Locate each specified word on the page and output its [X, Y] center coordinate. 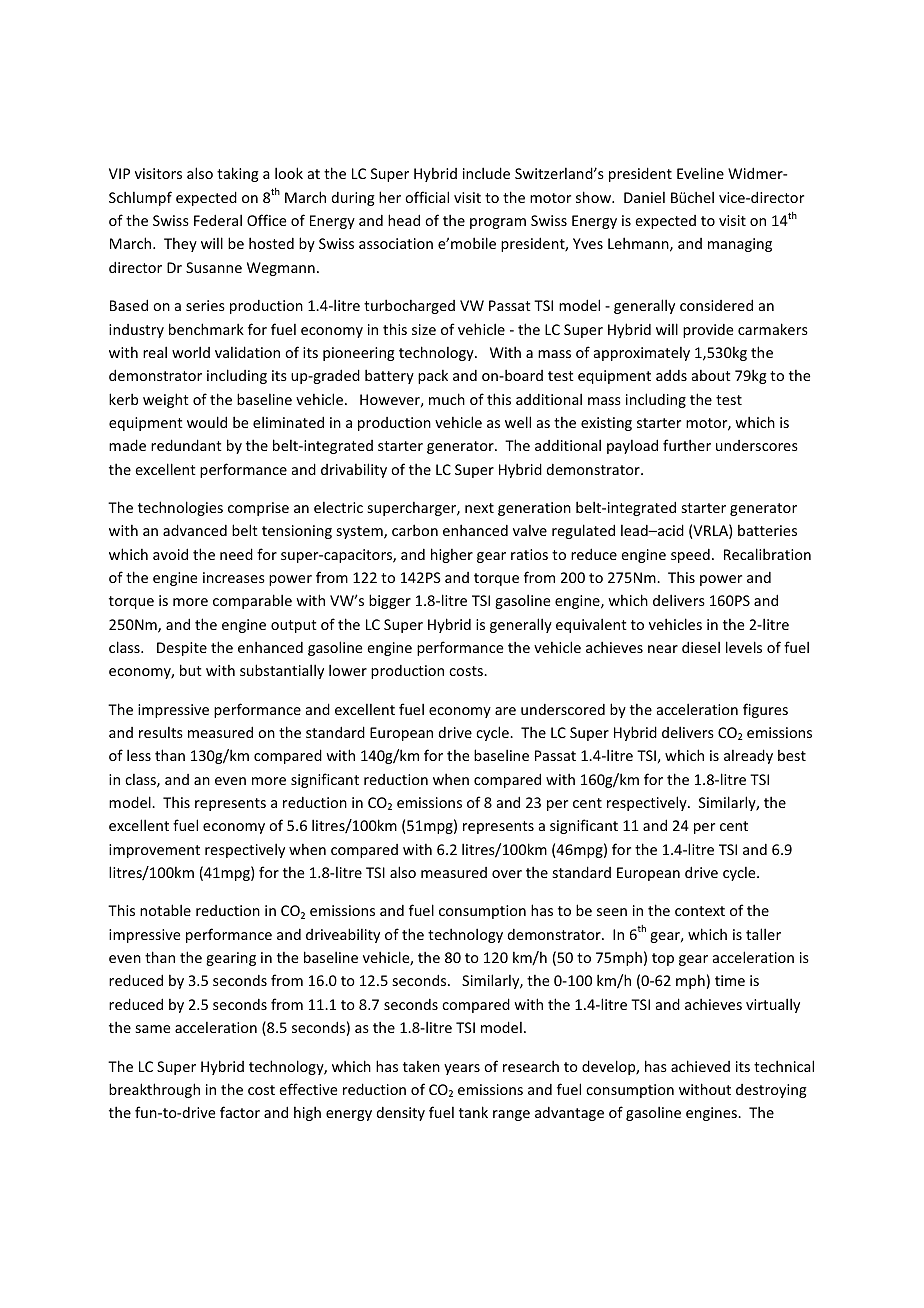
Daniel [644, 197]
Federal [218, 220]
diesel [701, 647]
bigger [390, 601]
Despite [182, 649]
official [427, 197]
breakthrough [154, 1090]
